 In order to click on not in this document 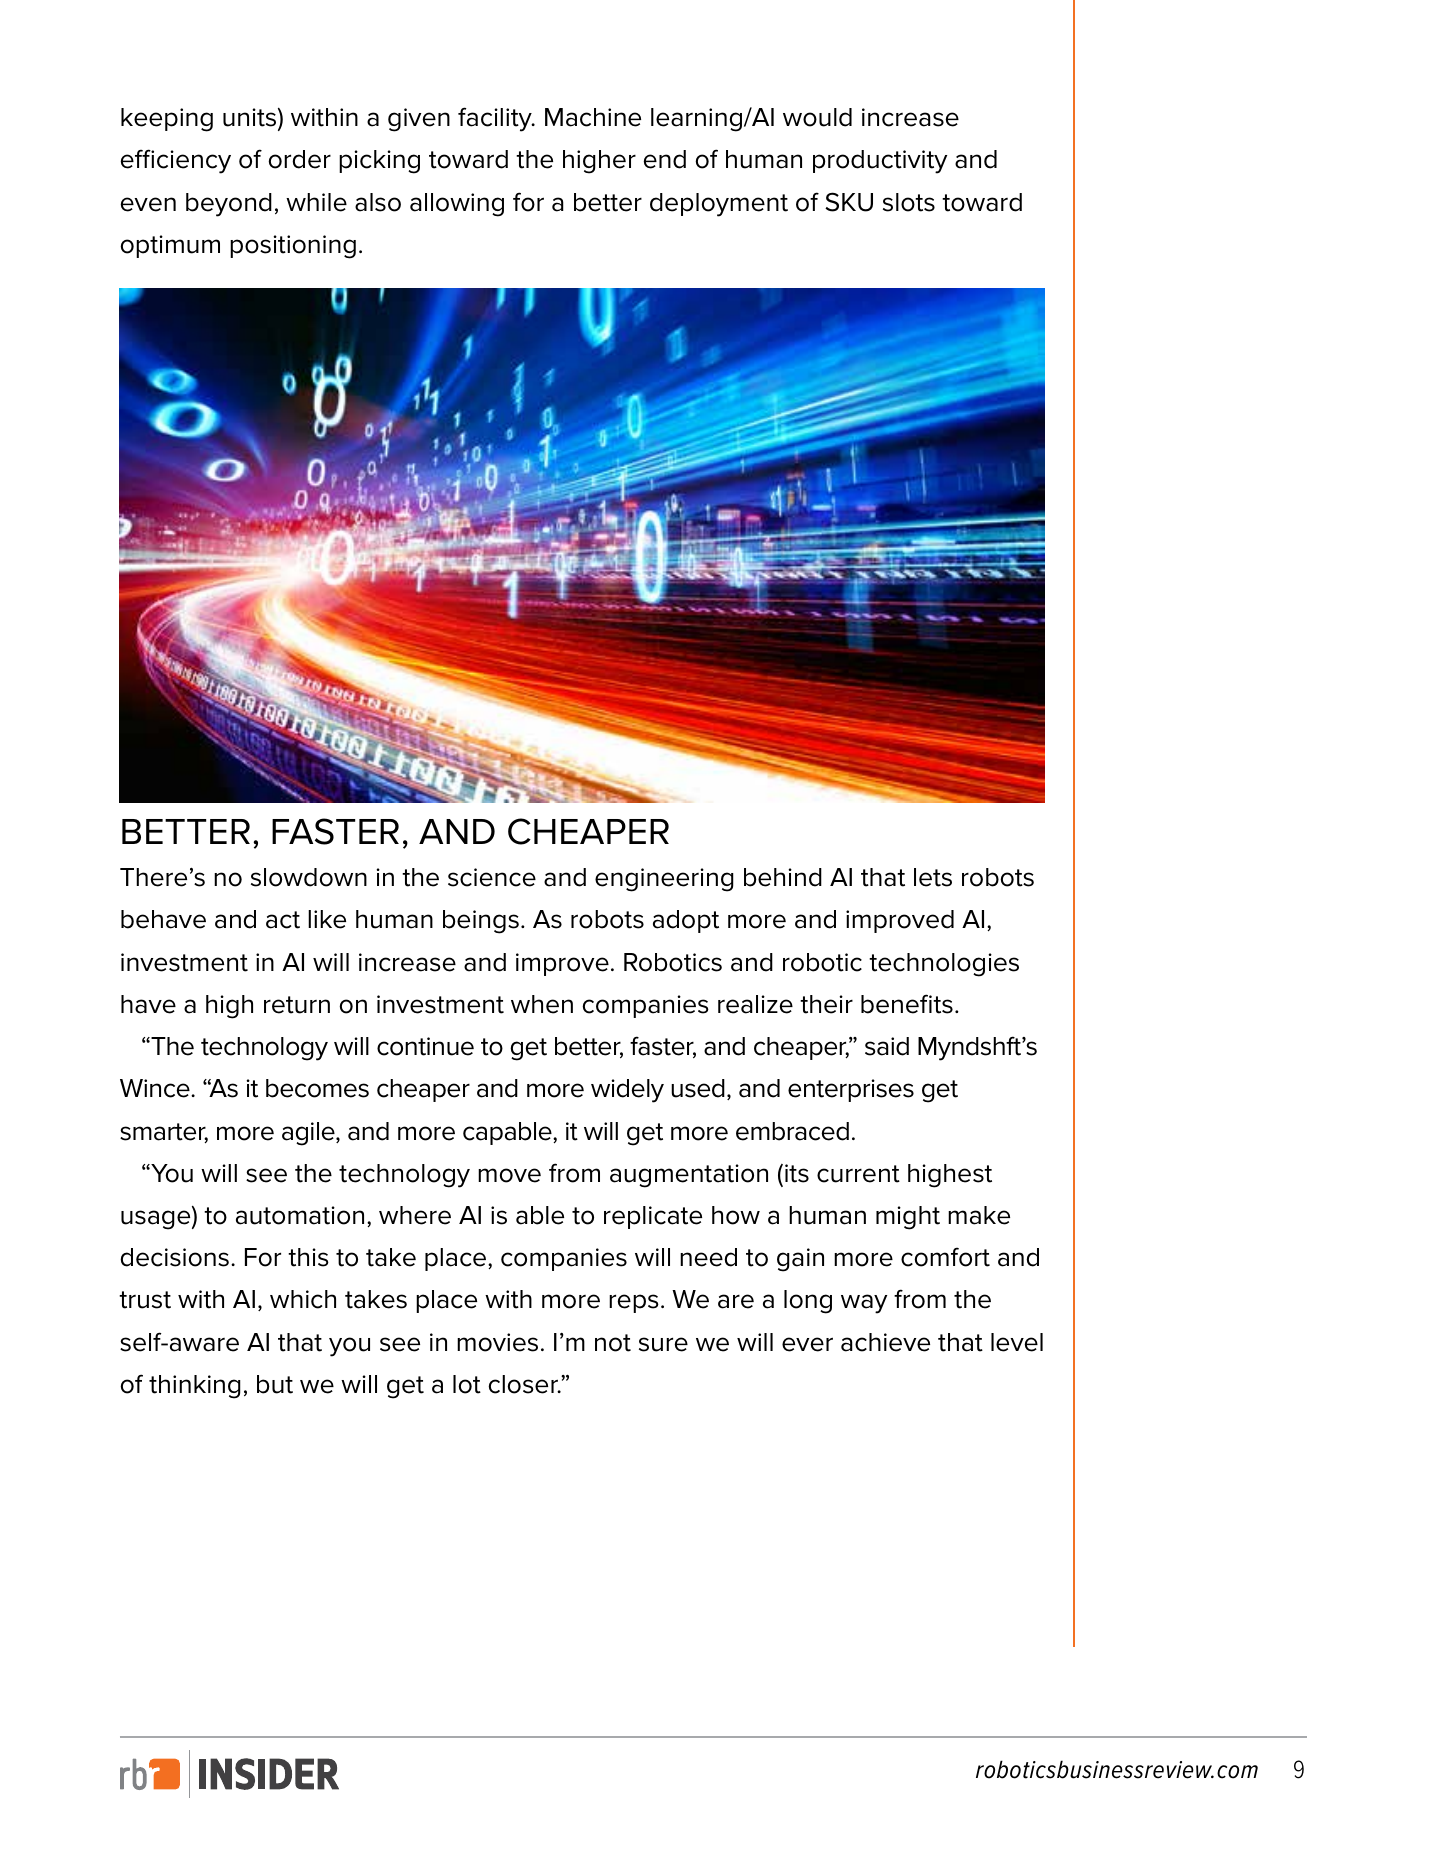, I will do `click(613, 1343)`.
